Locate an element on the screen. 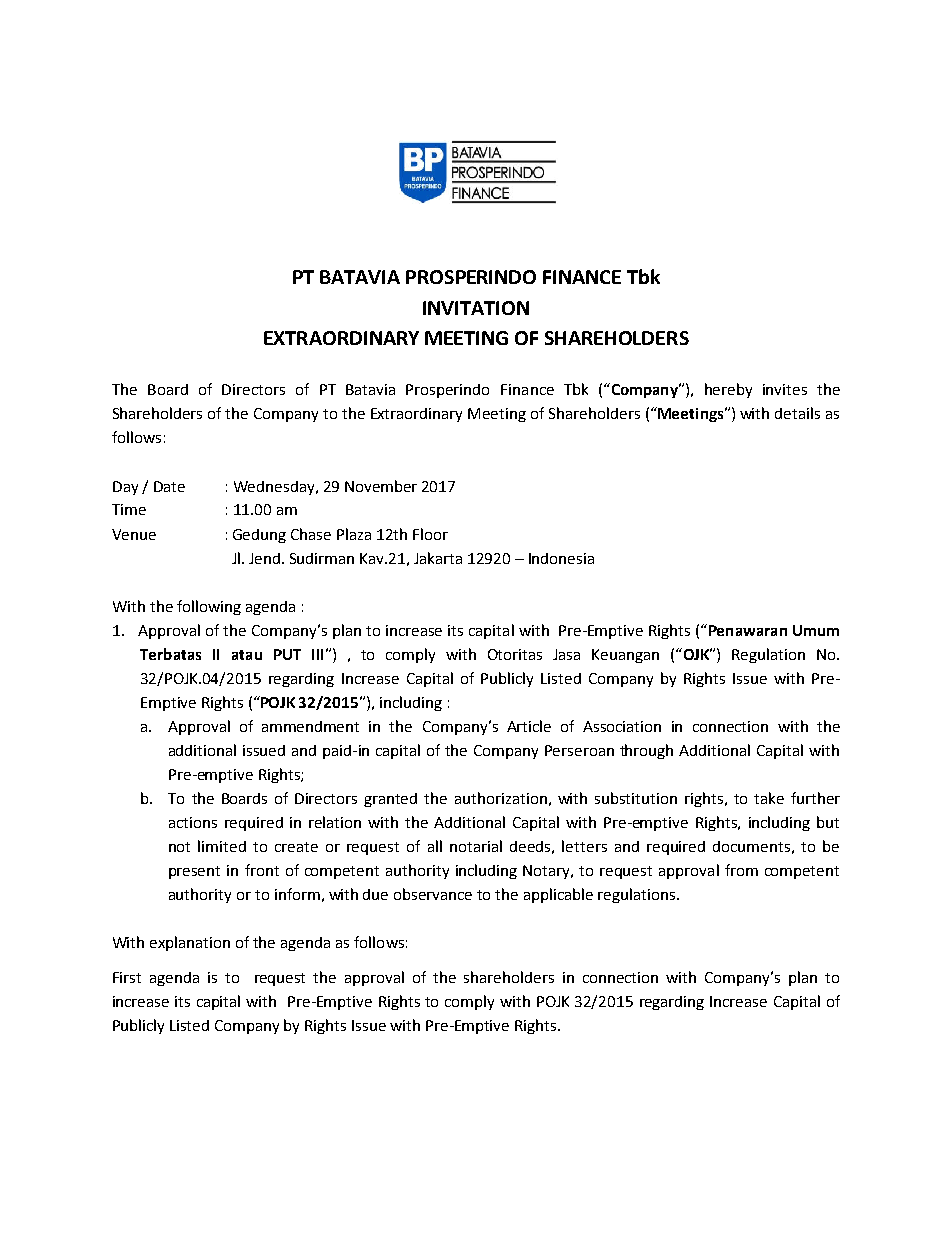 This screenshot has width=952, height=1233. invites is located at coordinates (785, 389).
